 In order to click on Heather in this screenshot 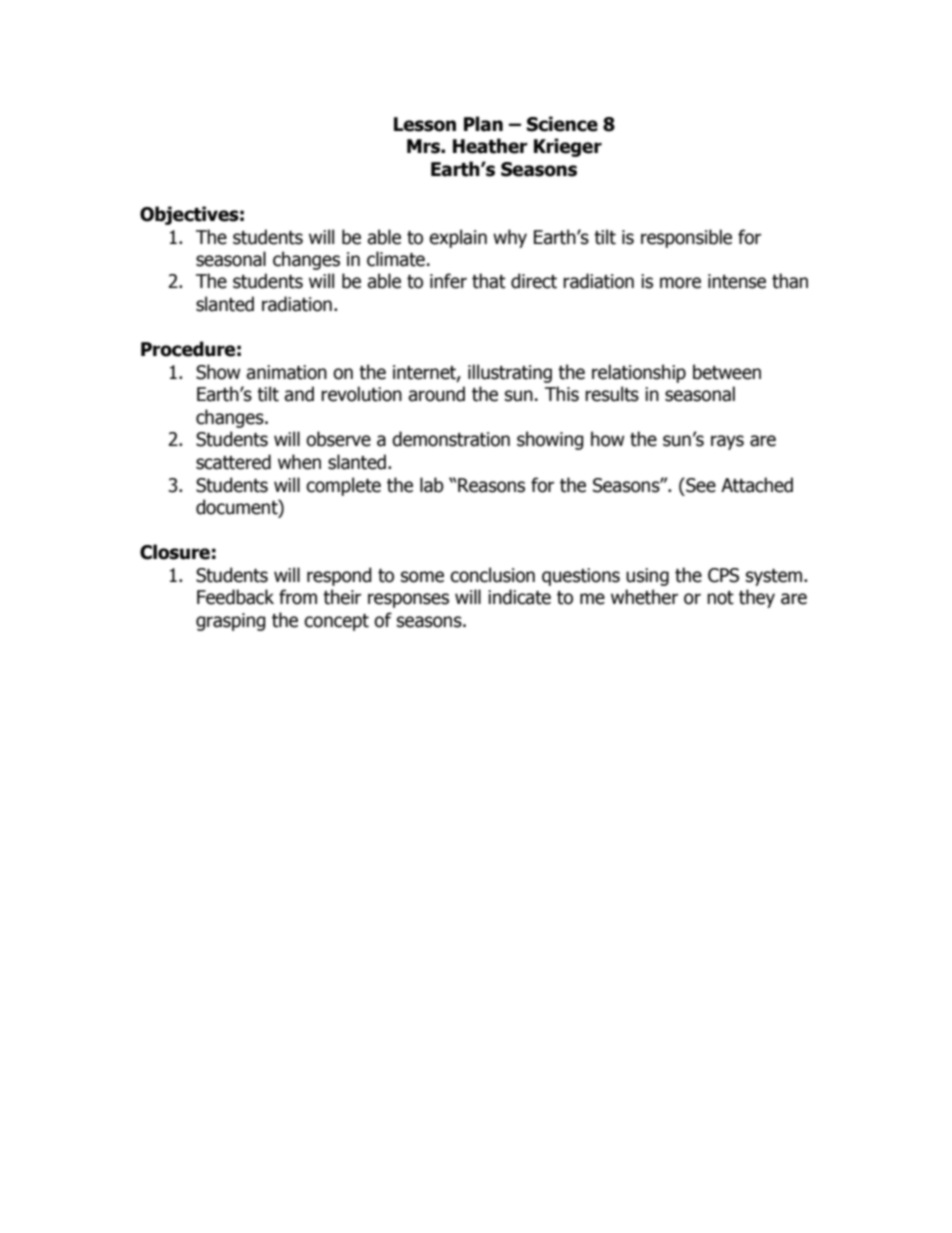, I will do `click(490, 146)`.
